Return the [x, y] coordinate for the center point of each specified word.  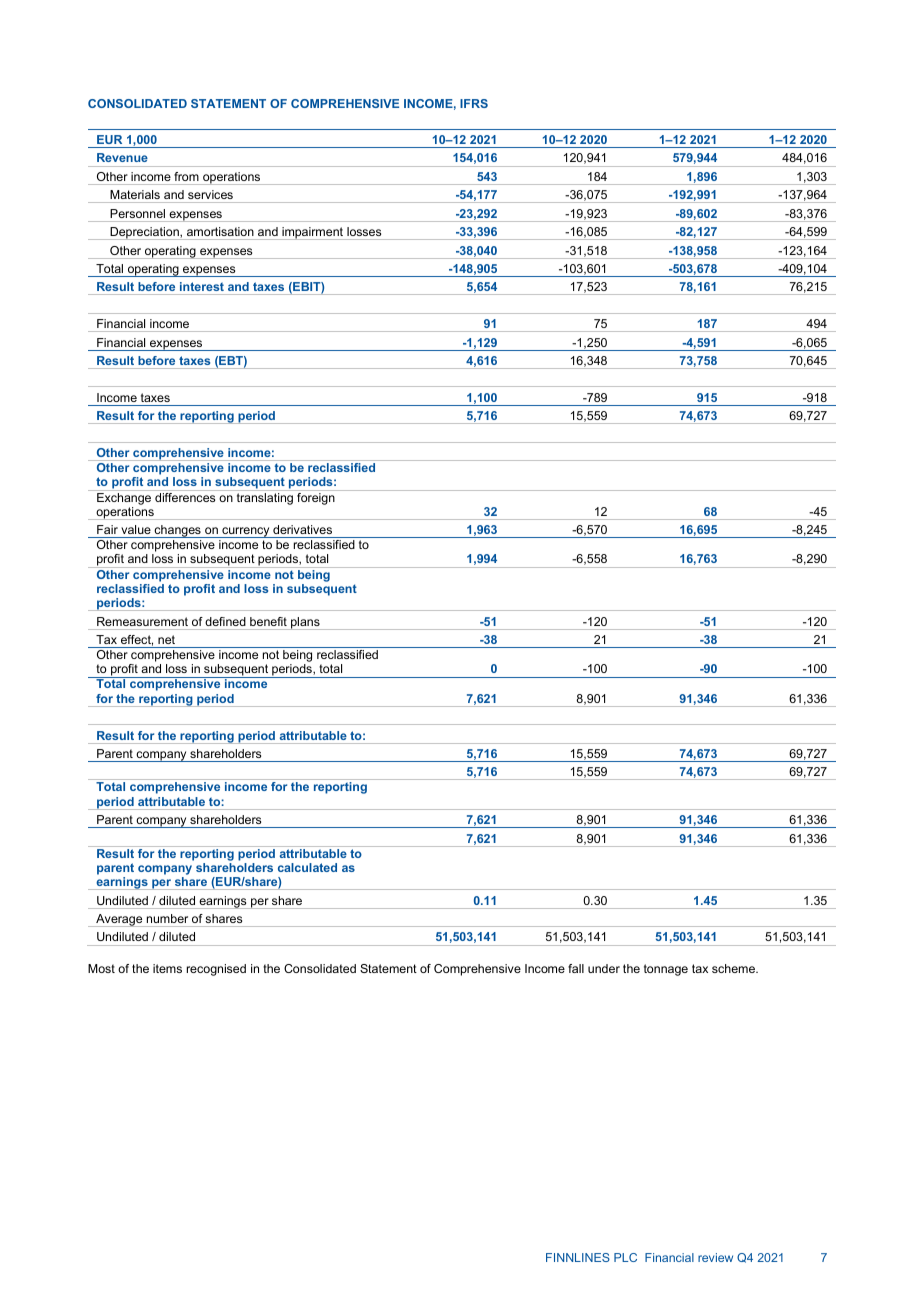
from [186, 176]
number [167, 918]
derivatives [302, 529]
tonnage [666, 970]
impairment [313, 233]
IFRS [474, 103]
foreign [316, 497]
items [167, 968]
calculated [307, 867]
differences [185, 496]
